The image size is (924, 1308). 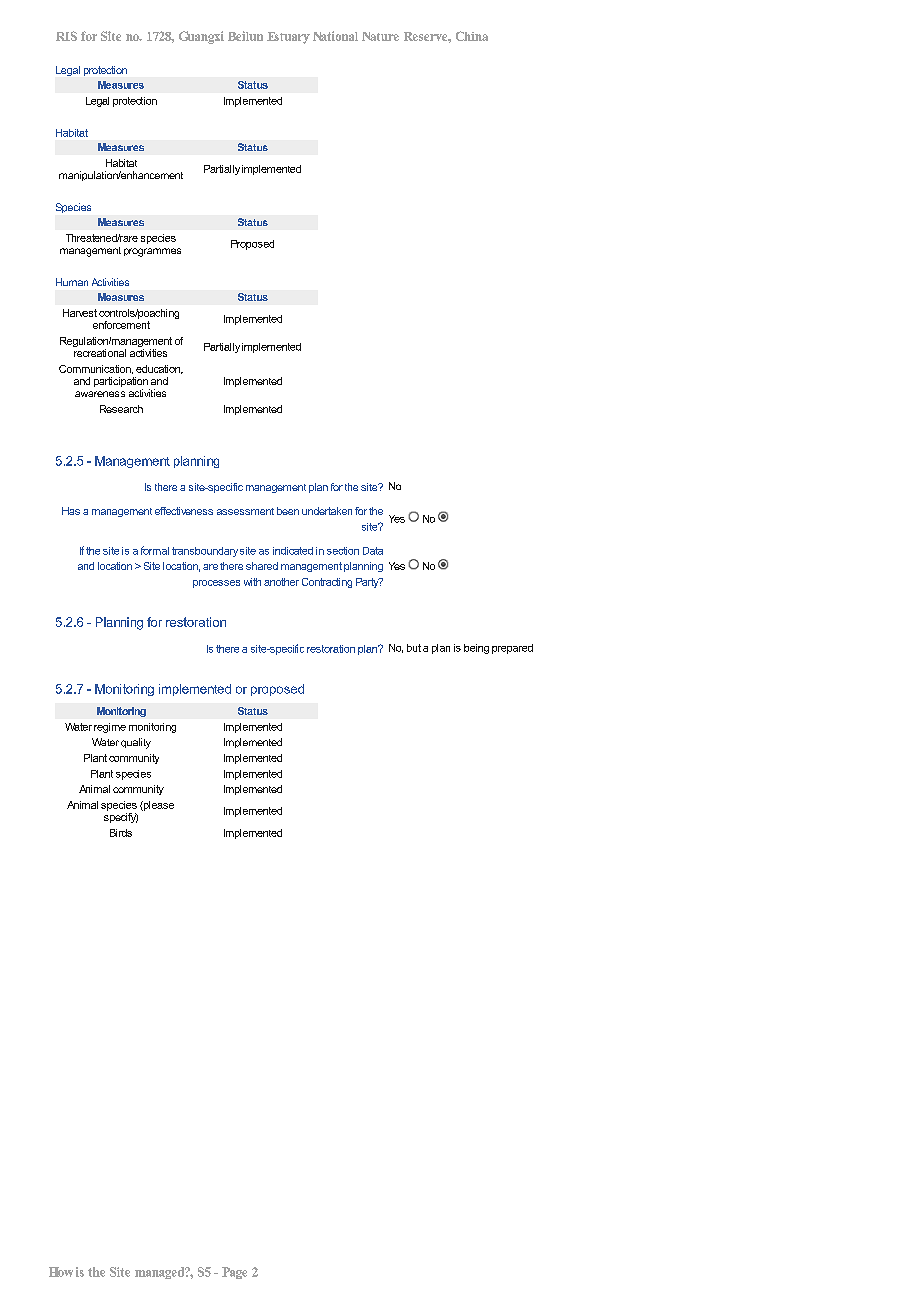 What do you see at coordinates (476, 649) in the screenshot?
I see `being` at bounding box center [476, 649].
